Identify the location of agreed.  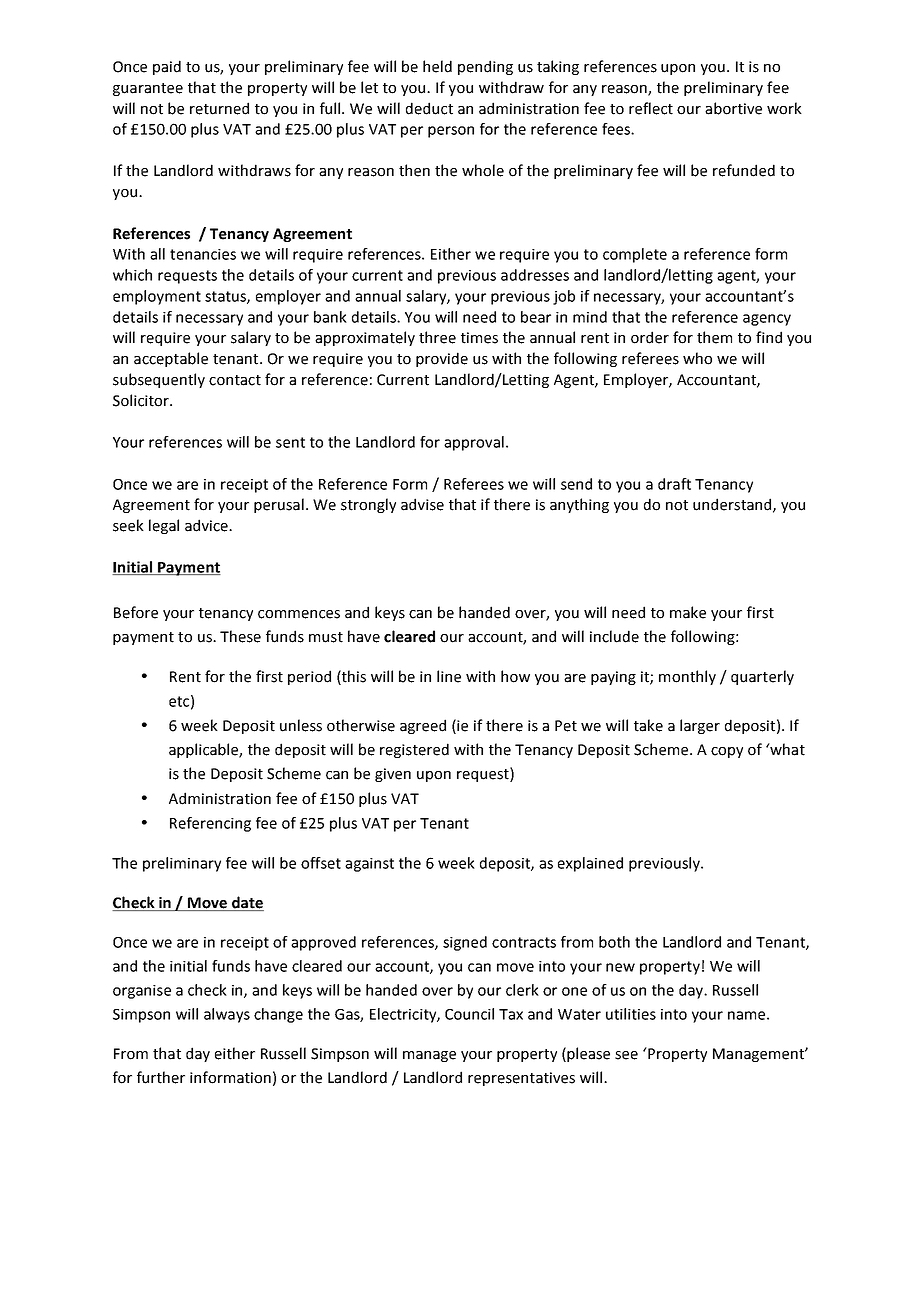
(423, 726).
